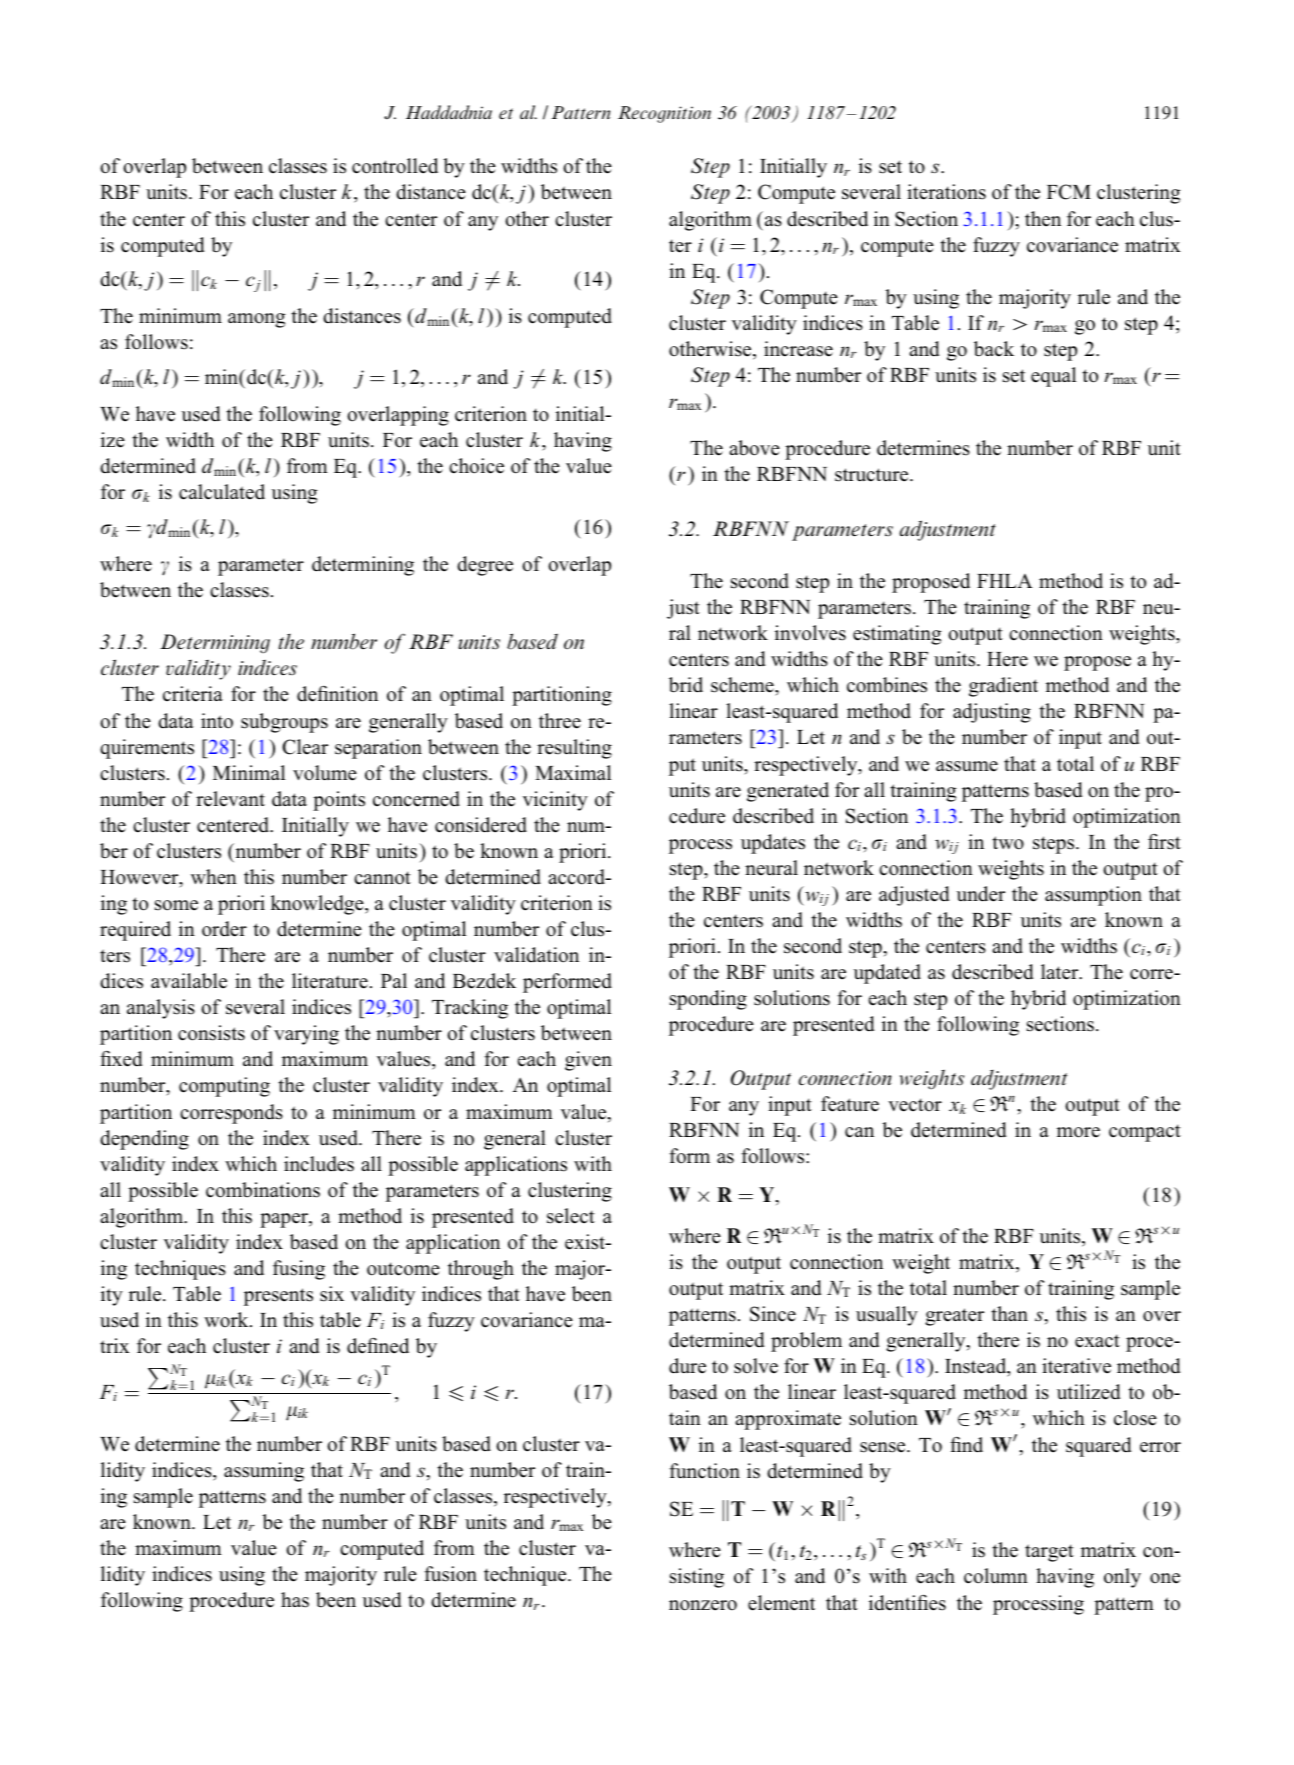 The image size is (1294, 1765). What do you see at coordinates (1043, 219) in the image?
I see `then` at bounding box center [1043, 219].
